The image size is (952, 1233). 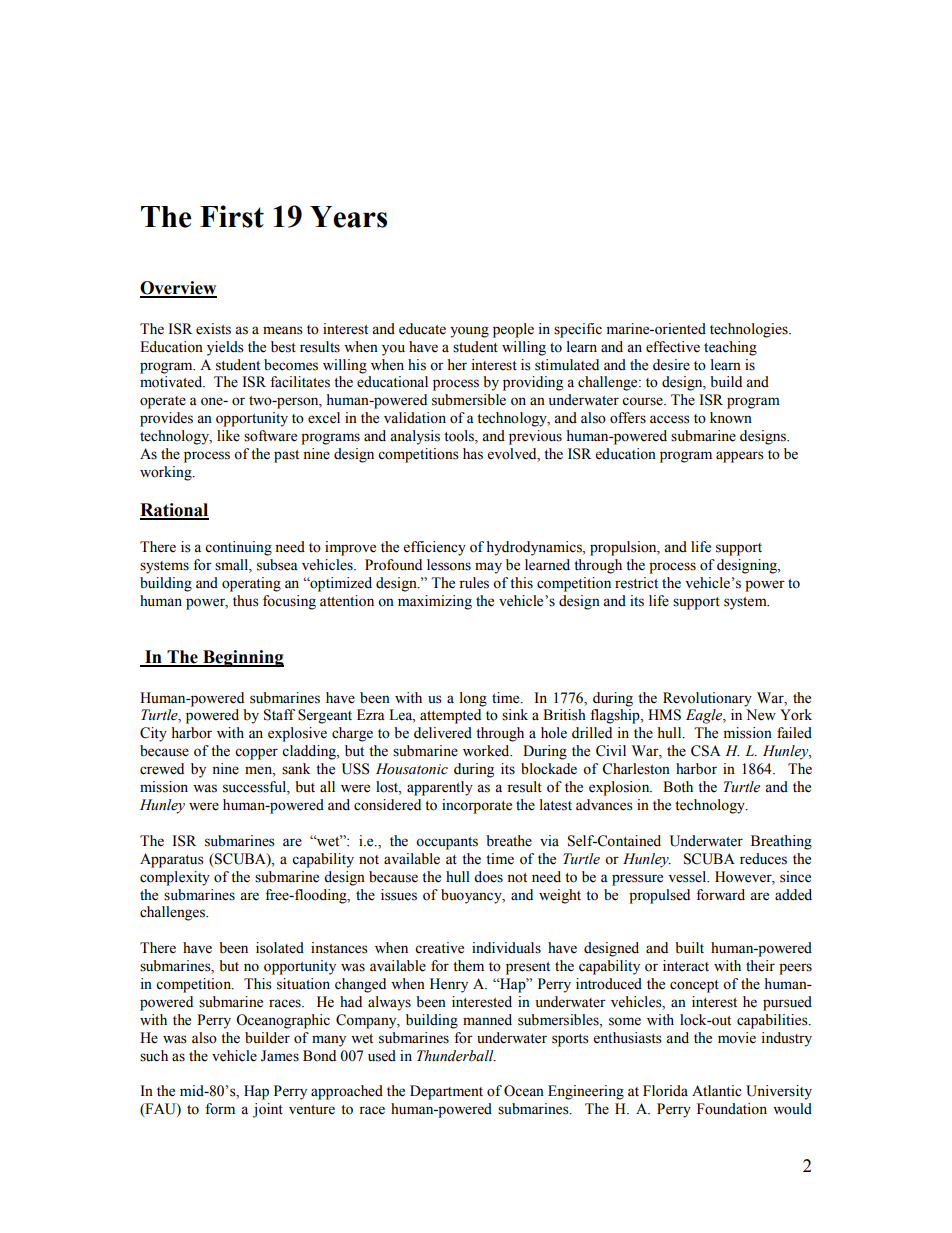 I want to click on Beginning, so click(x=242, y=658).
